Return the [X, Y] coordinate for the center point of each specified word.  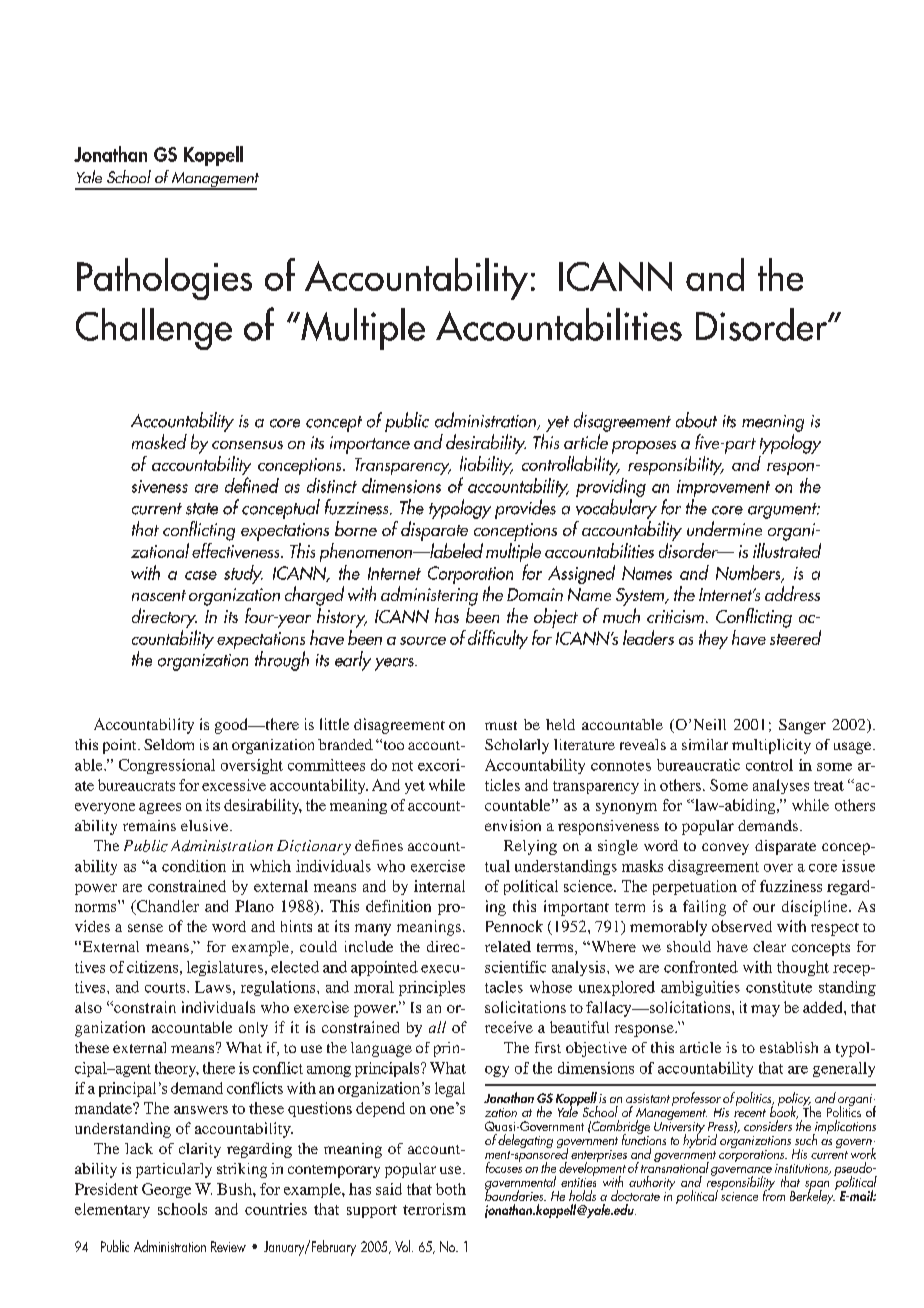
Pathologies [164, 279]
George [166, 1190]
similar [705, 744]
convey [725, 849]
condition [194, 866]
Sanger [802, 726]
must [501, 725]
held [560, 724]
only [253, 1029]
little [334, 724]
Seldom [169, 744]
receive [509, 1027]
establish [789, 1047]
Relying [530, 847]
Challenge [154, 329]
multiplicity [771, 746]
